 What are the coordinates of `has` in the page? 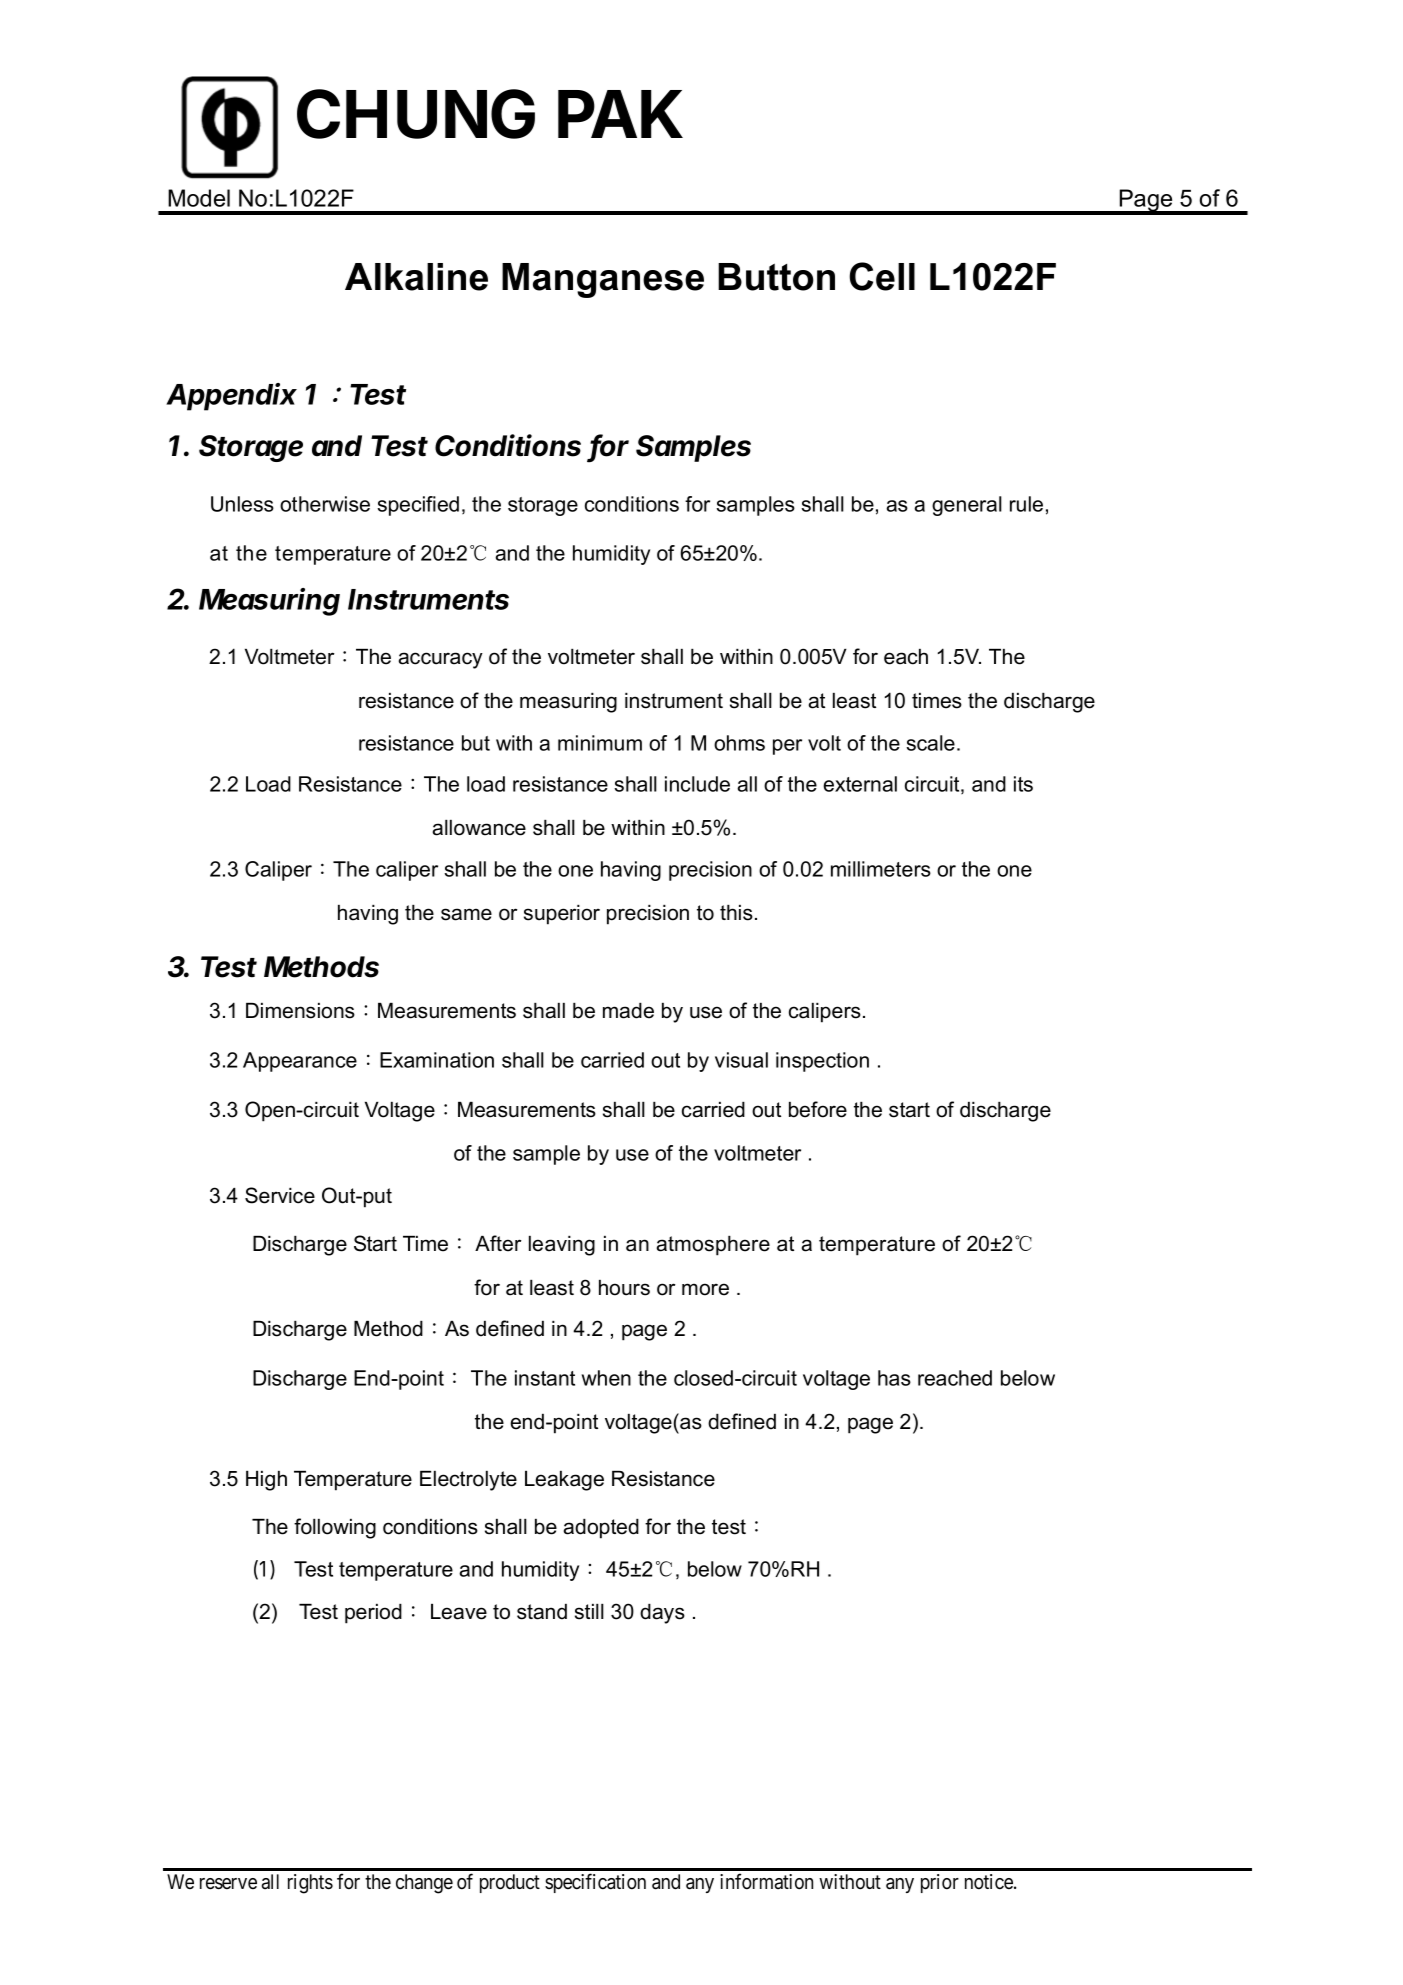 It's located at (894, 1378).
